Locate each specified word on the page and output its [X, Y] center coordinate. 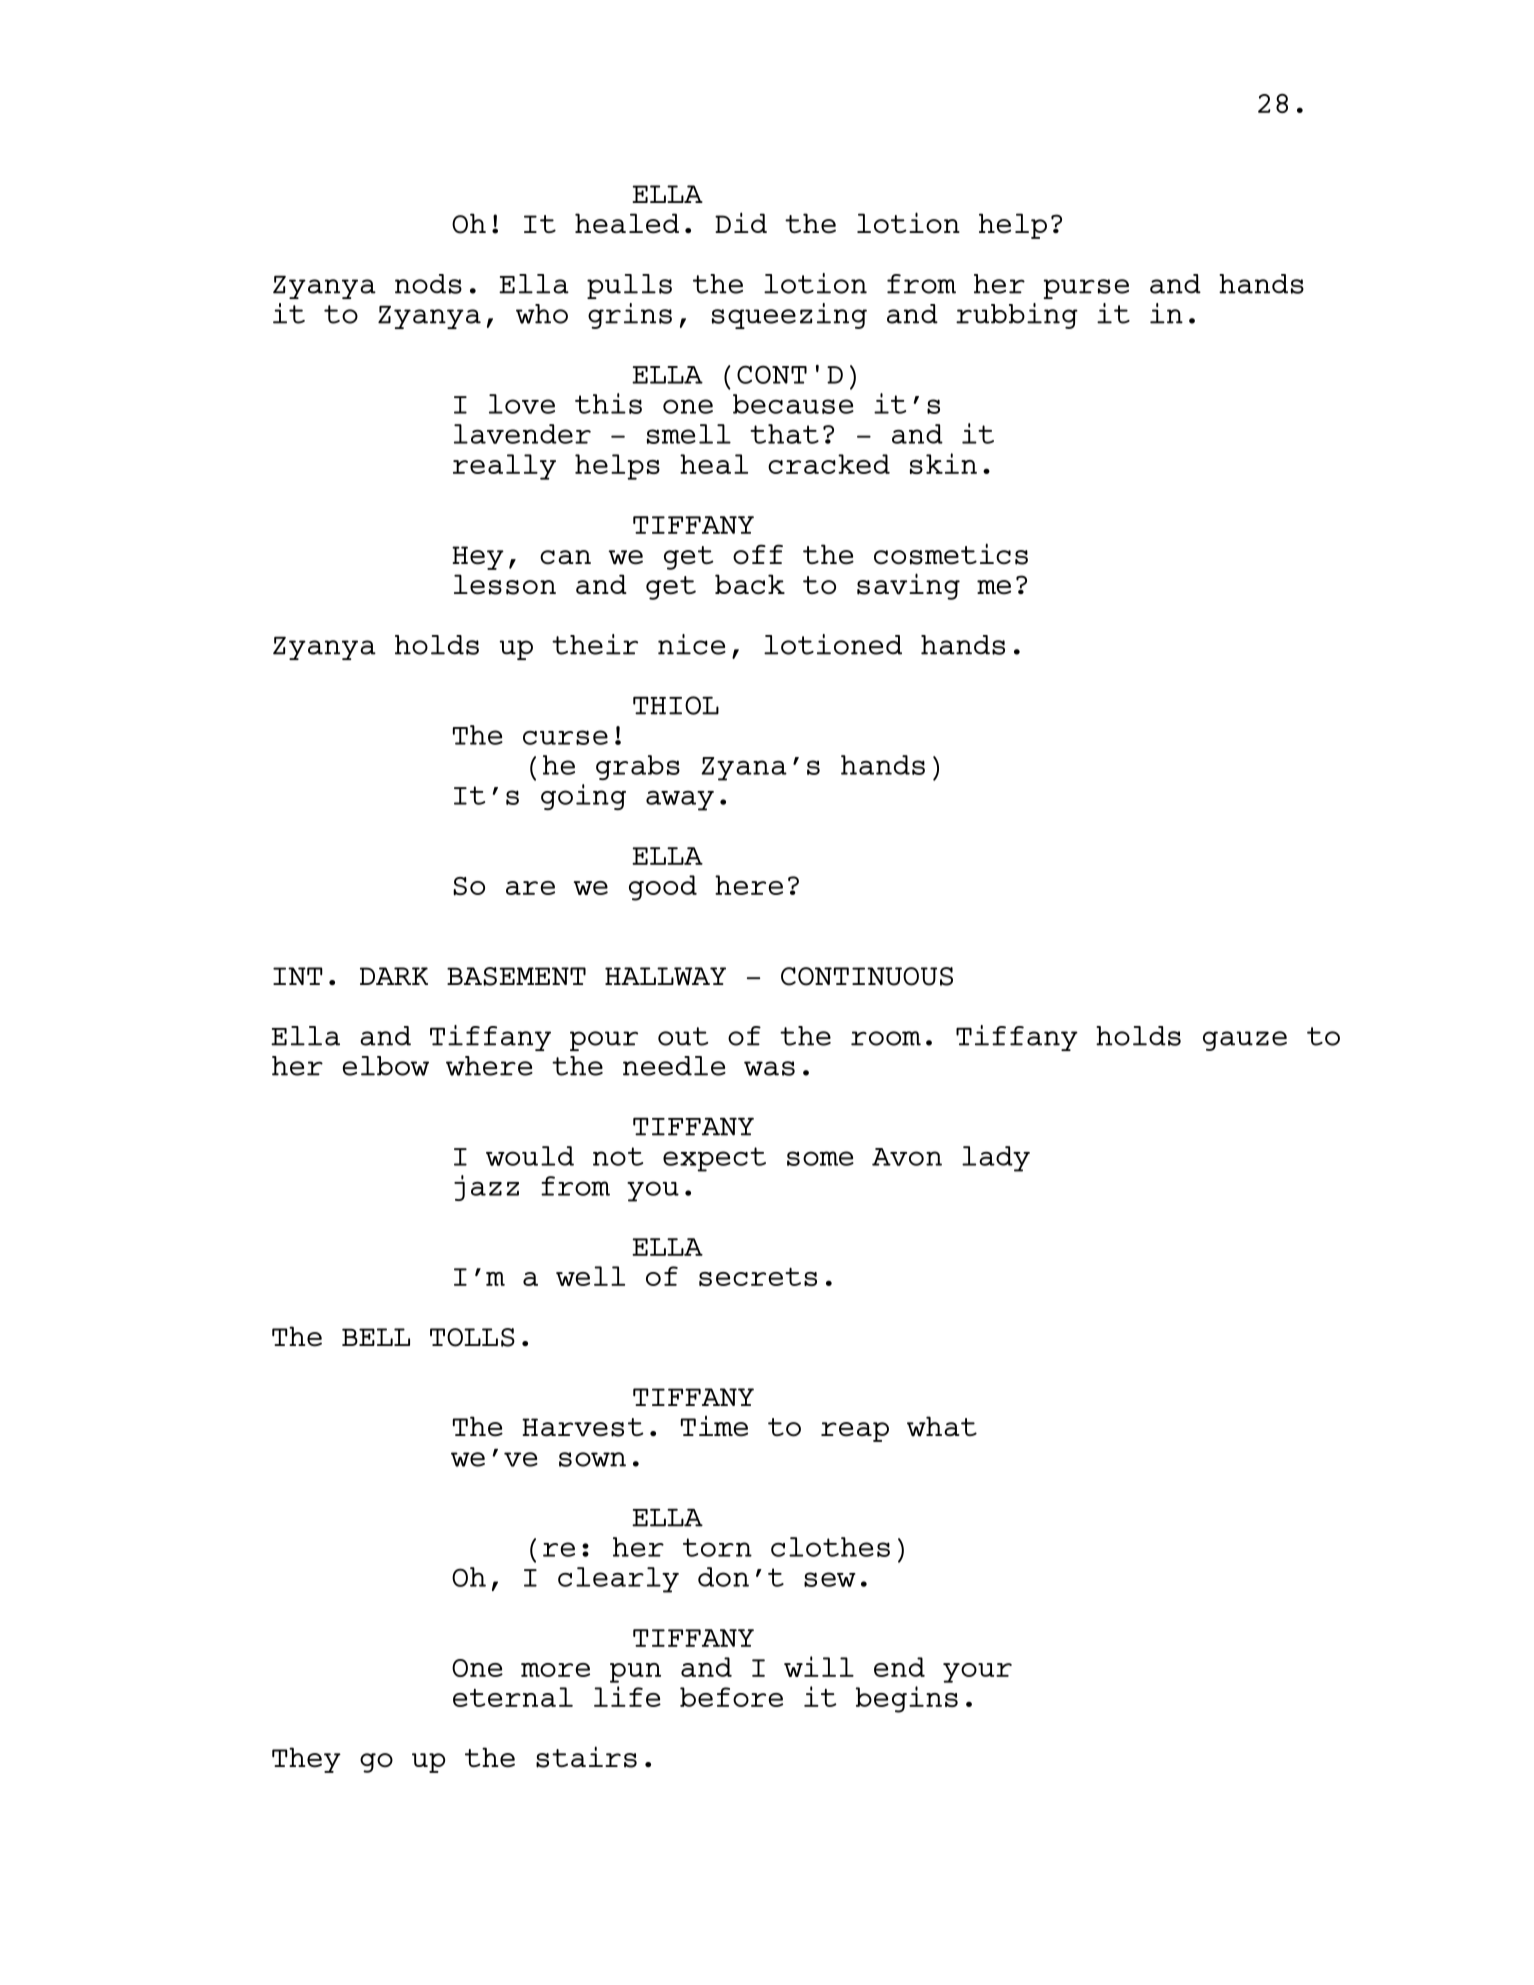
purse [1086, 289]
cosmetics [951, 554]
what [942, 1426]
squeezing [789, 316]
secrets [758, 1277]
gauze [1245, 1041]
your [977, 1673]
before [731, 1697]
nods [428, 284]
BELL [376, 1337]
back [750, 584]
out [683, 1036]
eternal [513, 1697]
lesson [505, 584]
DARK [394, 976]
